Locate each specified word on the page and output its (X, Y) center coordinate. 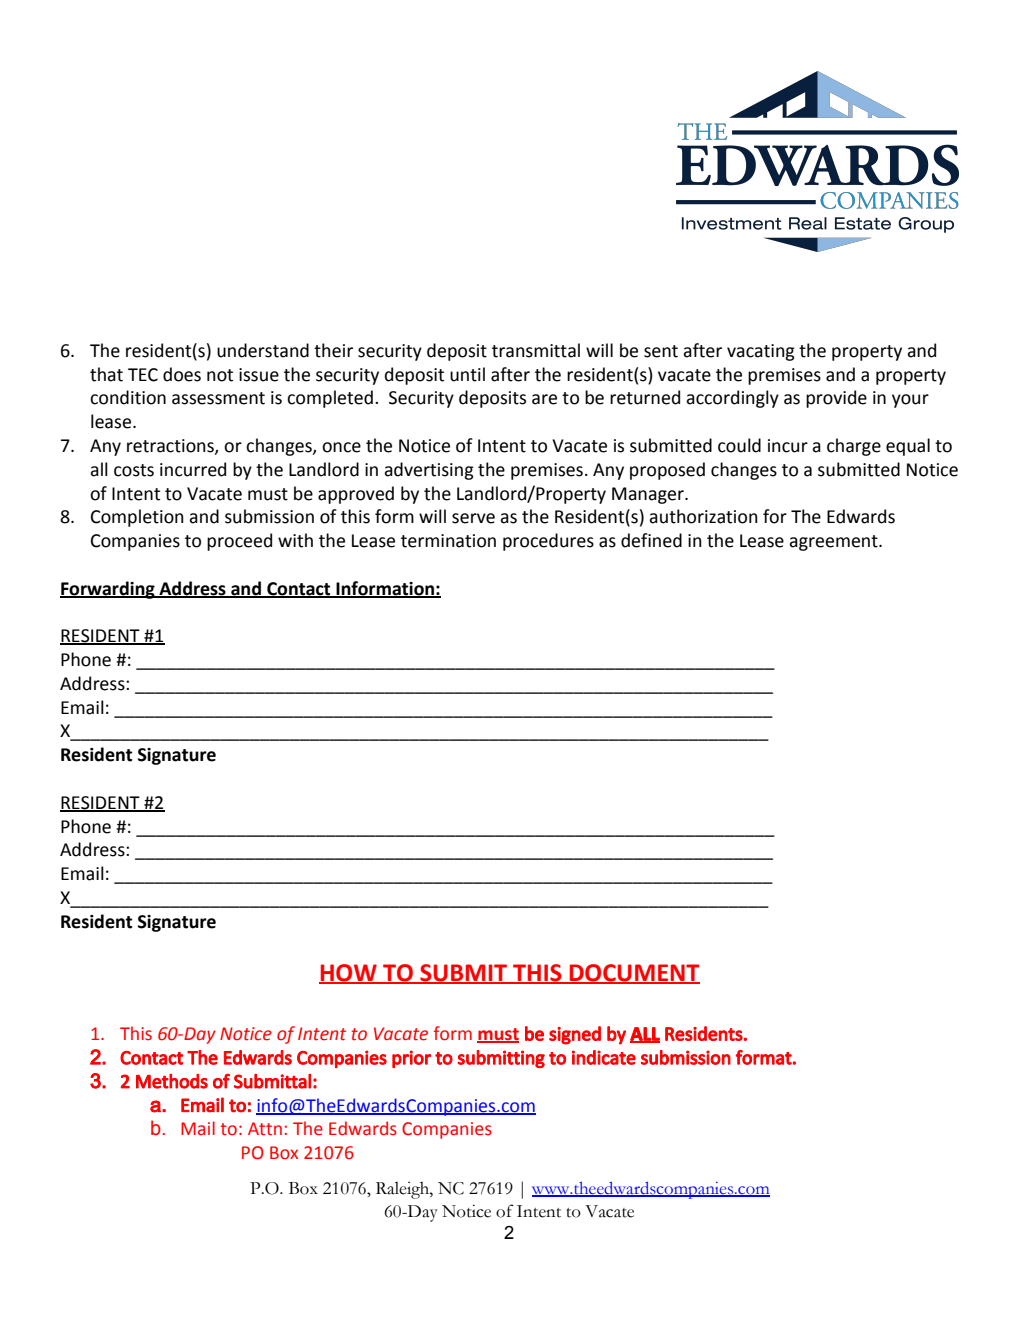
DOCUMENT (633, 974)
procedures (548, 542)
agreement (834, 543)
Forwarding (108, 590)
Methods (172, 1081)
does (182, 374)
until (467, 374)
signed (575, 1035)
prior (411, 1059)
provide (836, 399)
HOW (349, 974)
